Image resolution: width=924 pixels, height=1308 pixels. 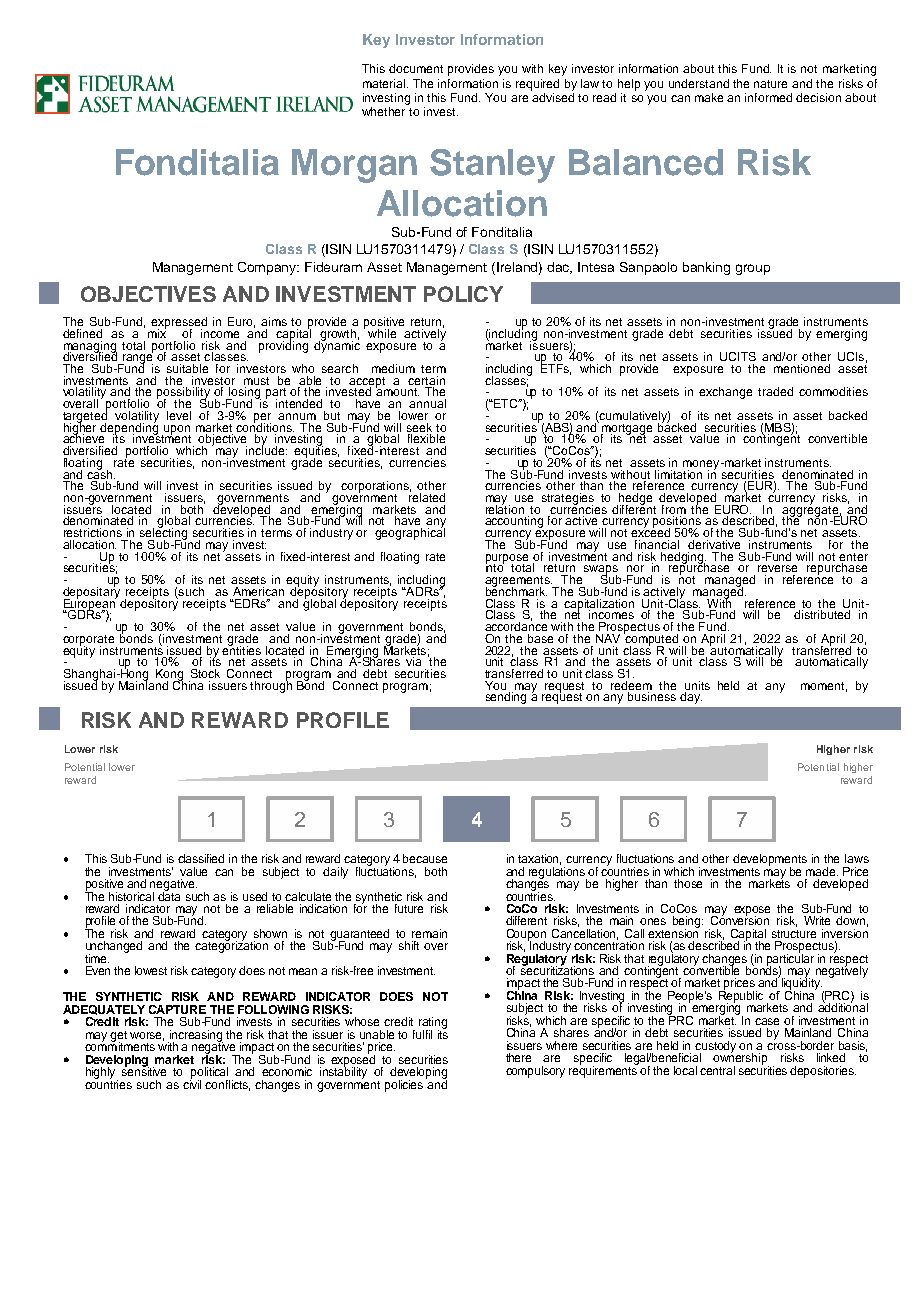 I want to click on Kong, so click(x=169, y=676).
